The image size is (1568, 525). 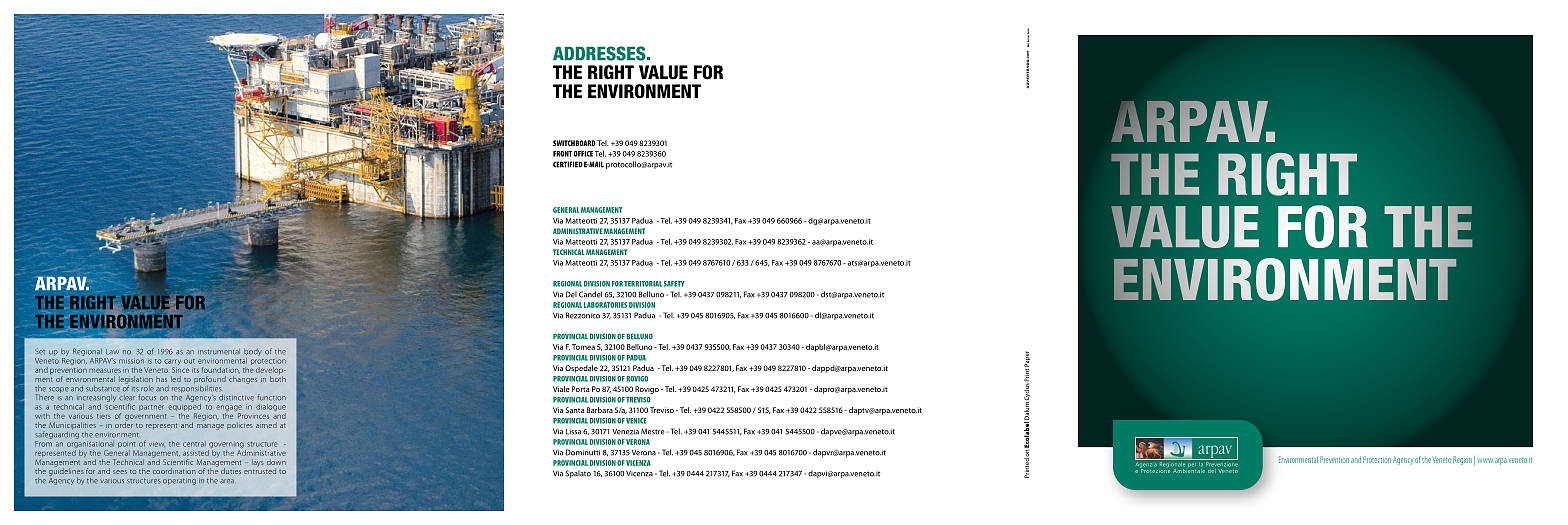 What do you see at coordinates (562, 154) in the document?
I see `FRONT` at bounding box center [562, 154].
